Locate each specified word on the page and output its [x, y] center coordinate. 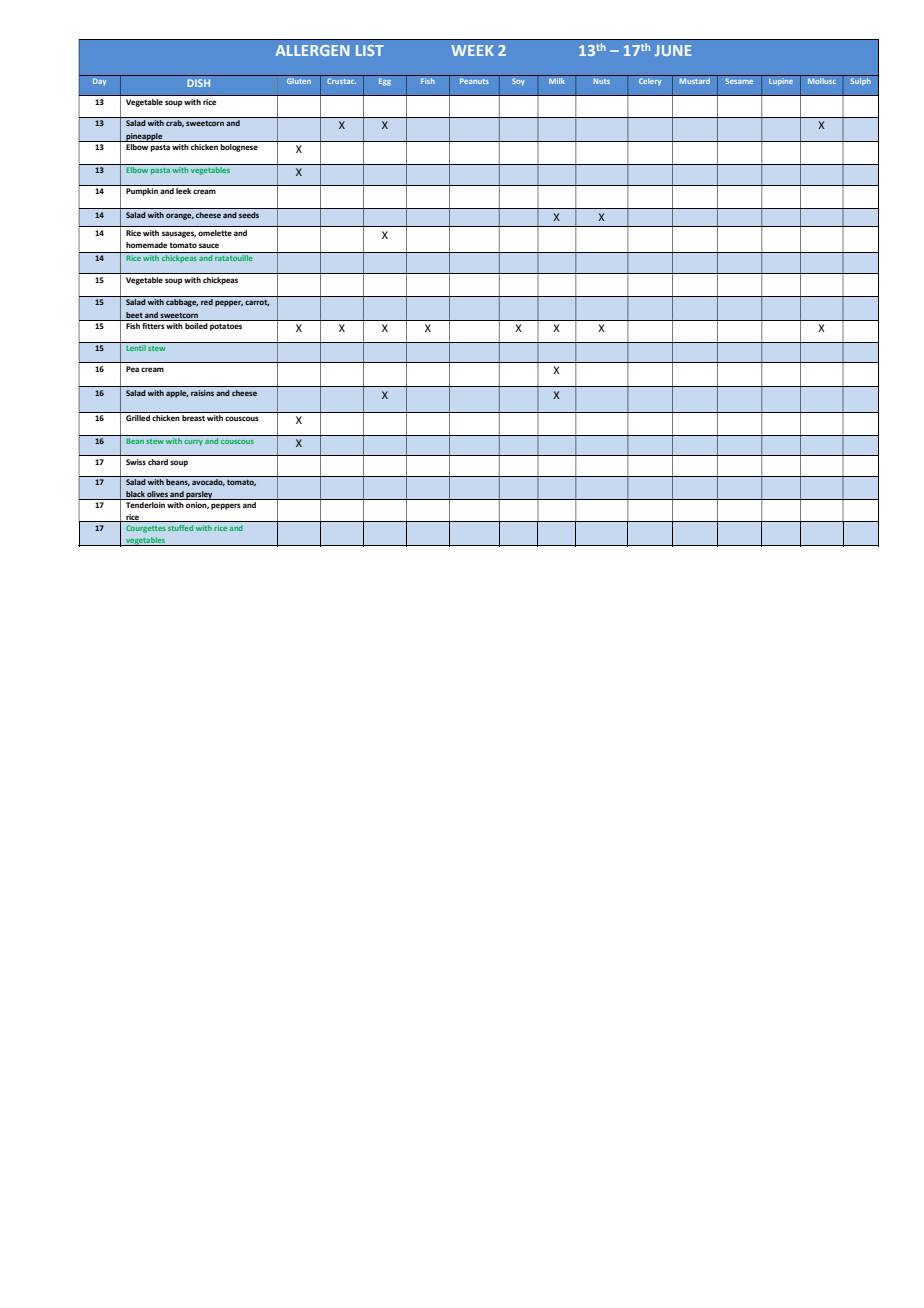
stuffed [180, 528]
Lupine [781, 82]
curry [194, 443]
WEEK [472, 50]
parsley [200, 495]
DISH [198, 83]
